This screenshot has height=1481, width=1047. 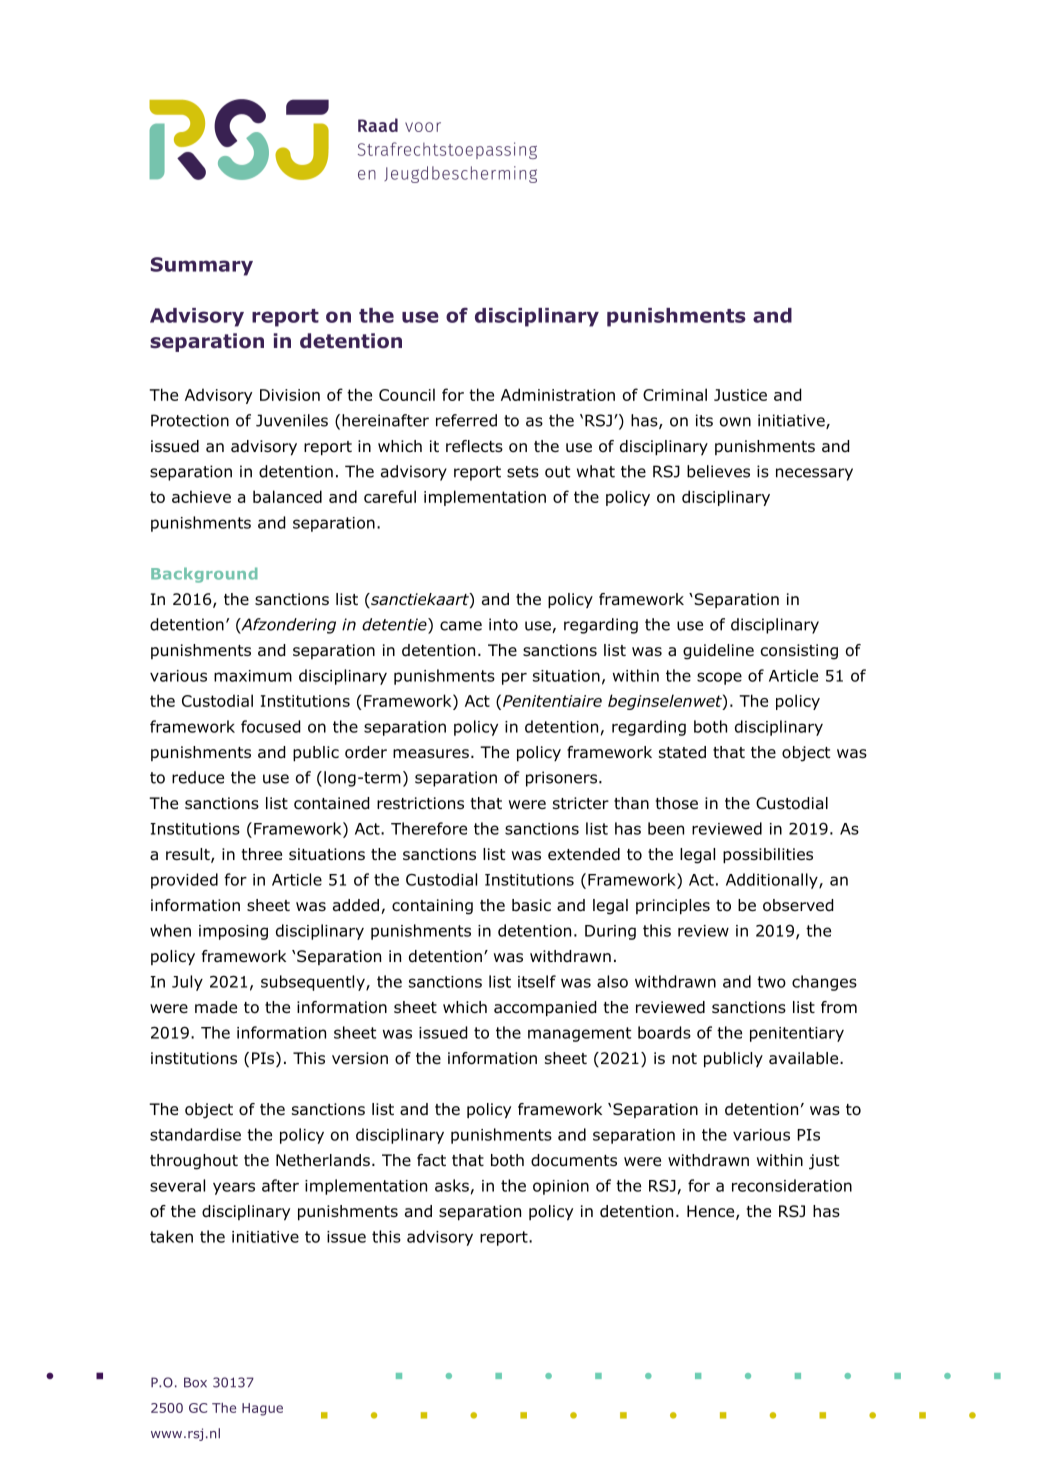 I want to click on Hague, so click(x=262, y=1409).
